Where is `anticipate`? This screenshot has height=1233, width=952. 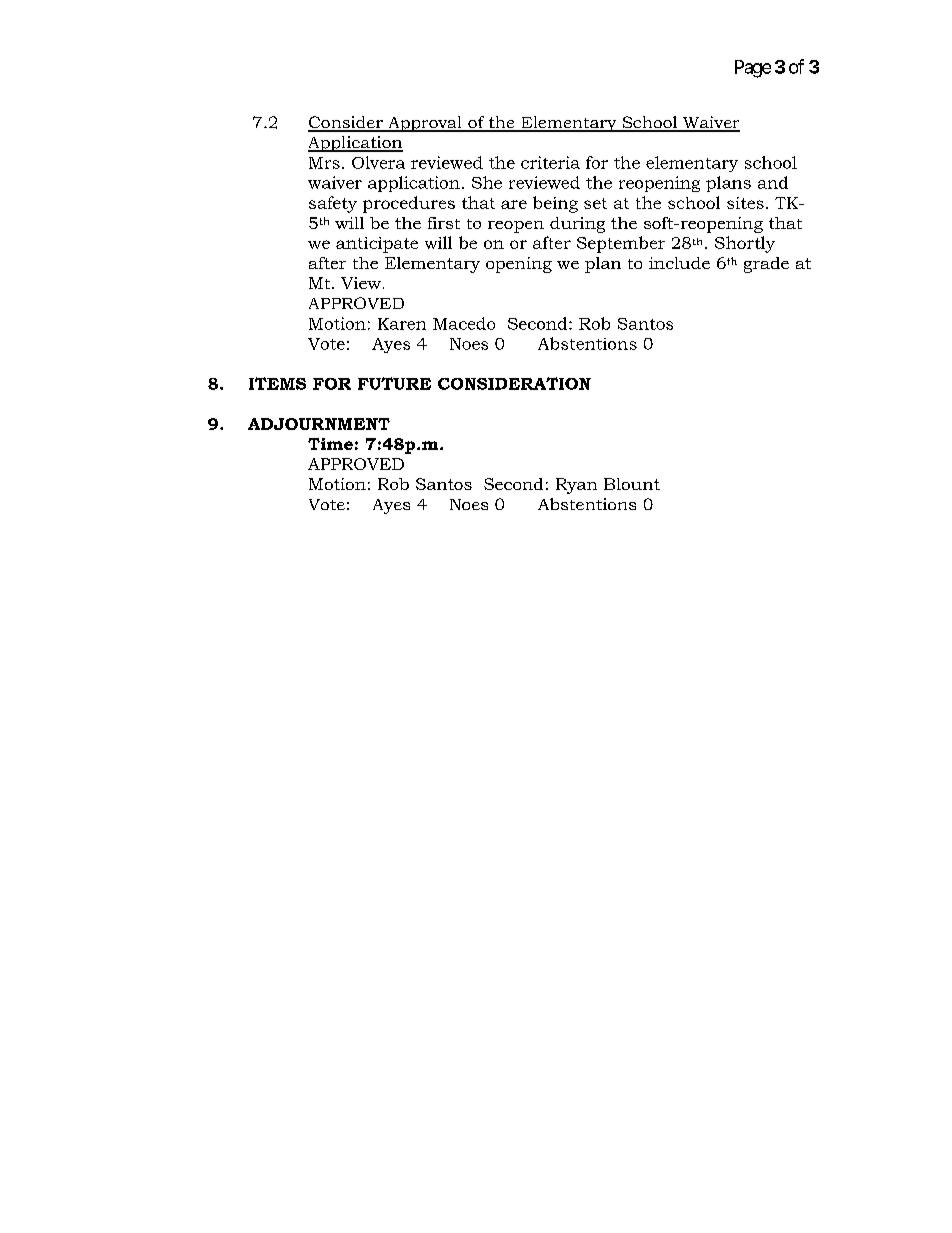
anticipate is located at coordinates (377, 245).
